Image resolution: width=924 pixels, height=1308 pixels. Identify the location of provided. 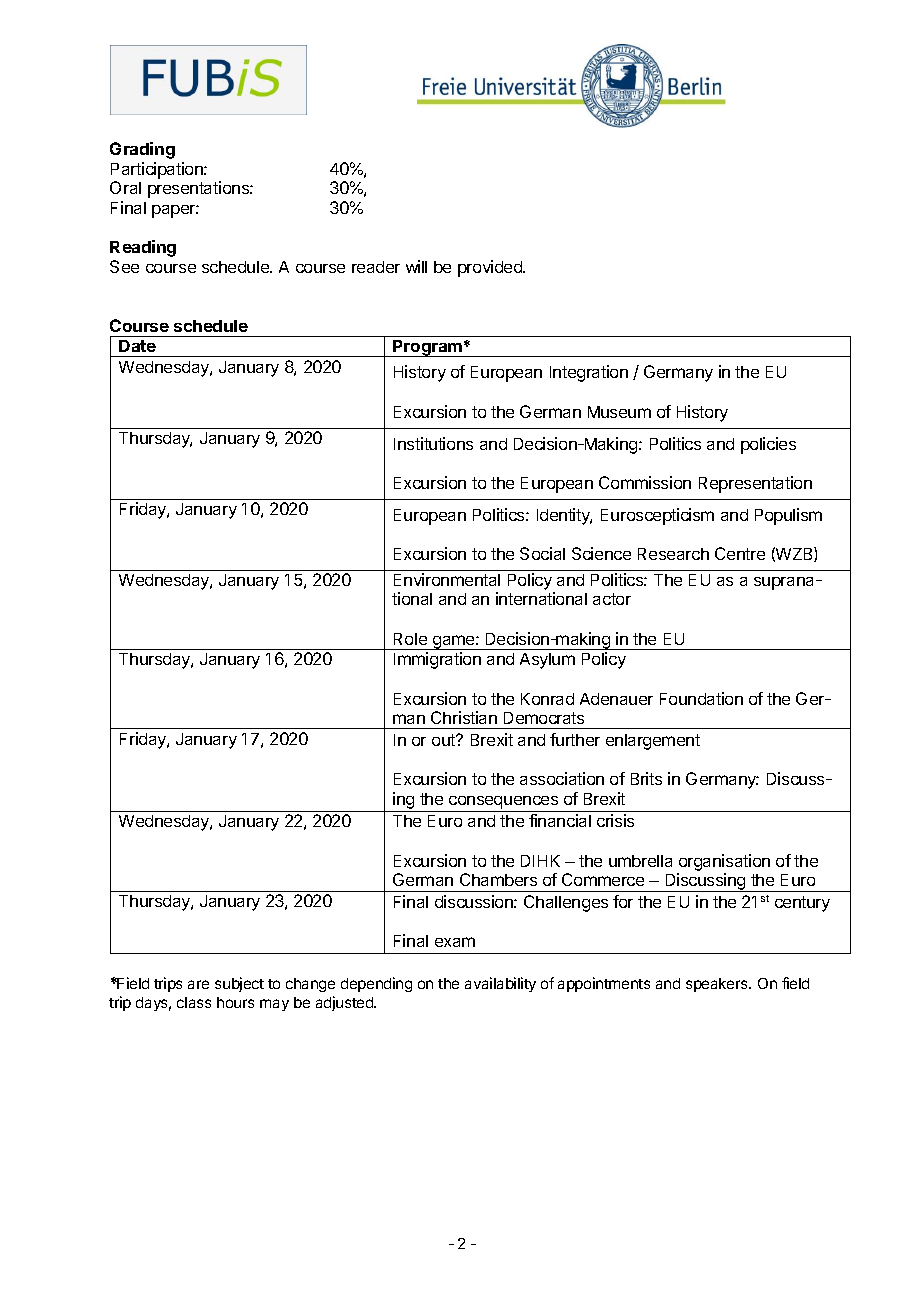
(491, 268).
